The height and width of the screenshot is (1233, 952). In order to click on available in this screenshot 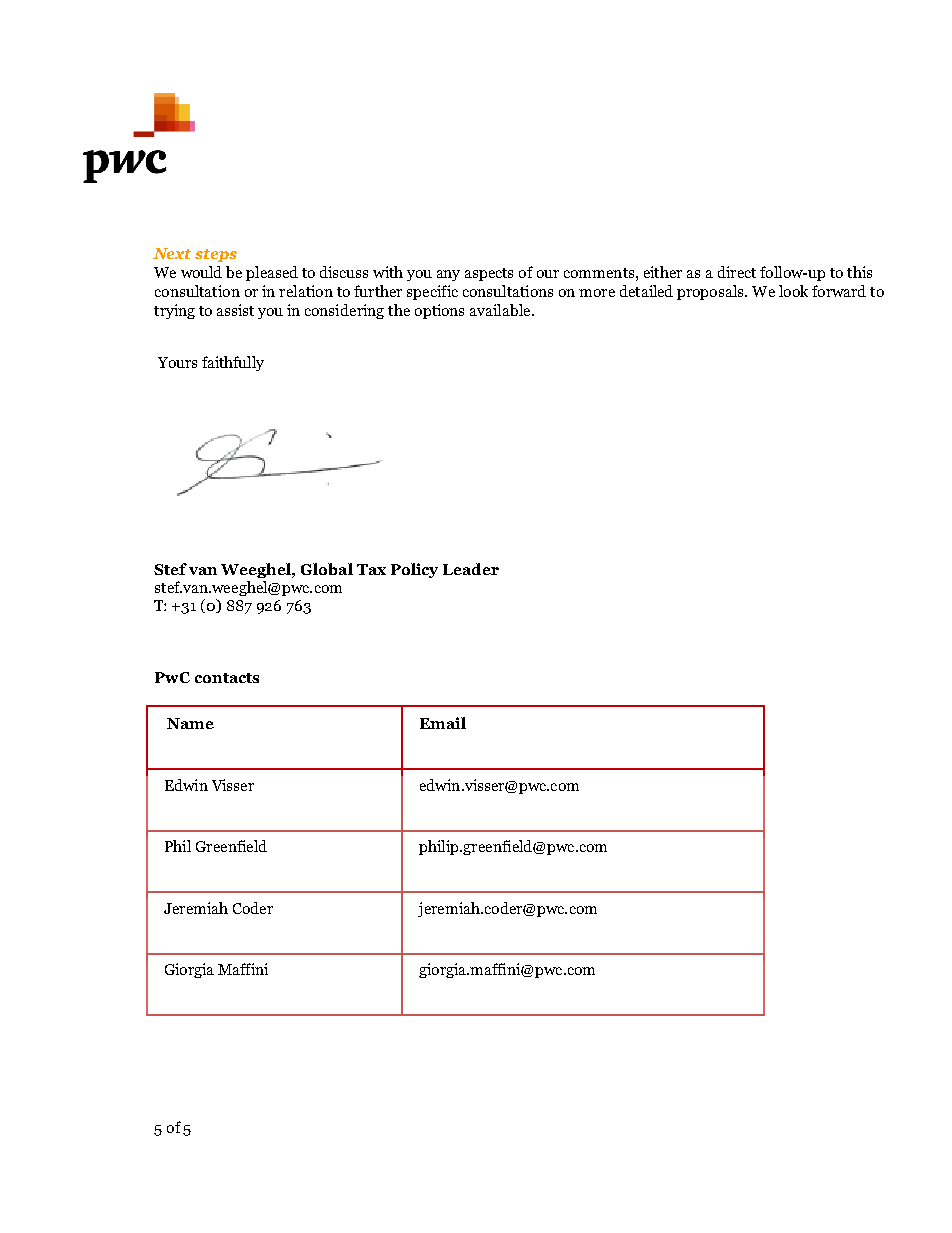, I will do `click(501, 310)`.
